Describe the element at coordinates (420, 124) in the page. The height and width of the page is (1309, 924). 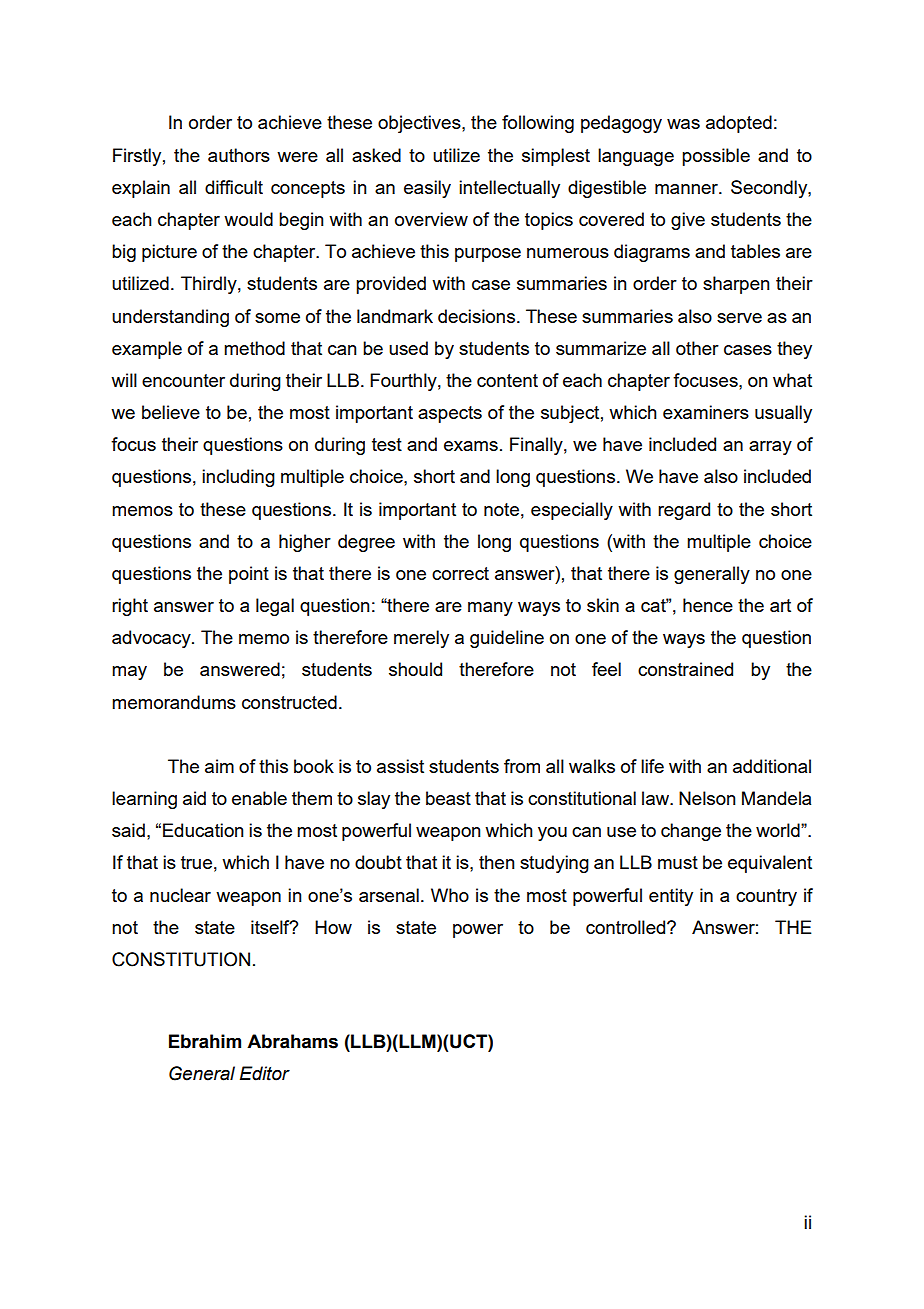
I see `objectives` at that location.
